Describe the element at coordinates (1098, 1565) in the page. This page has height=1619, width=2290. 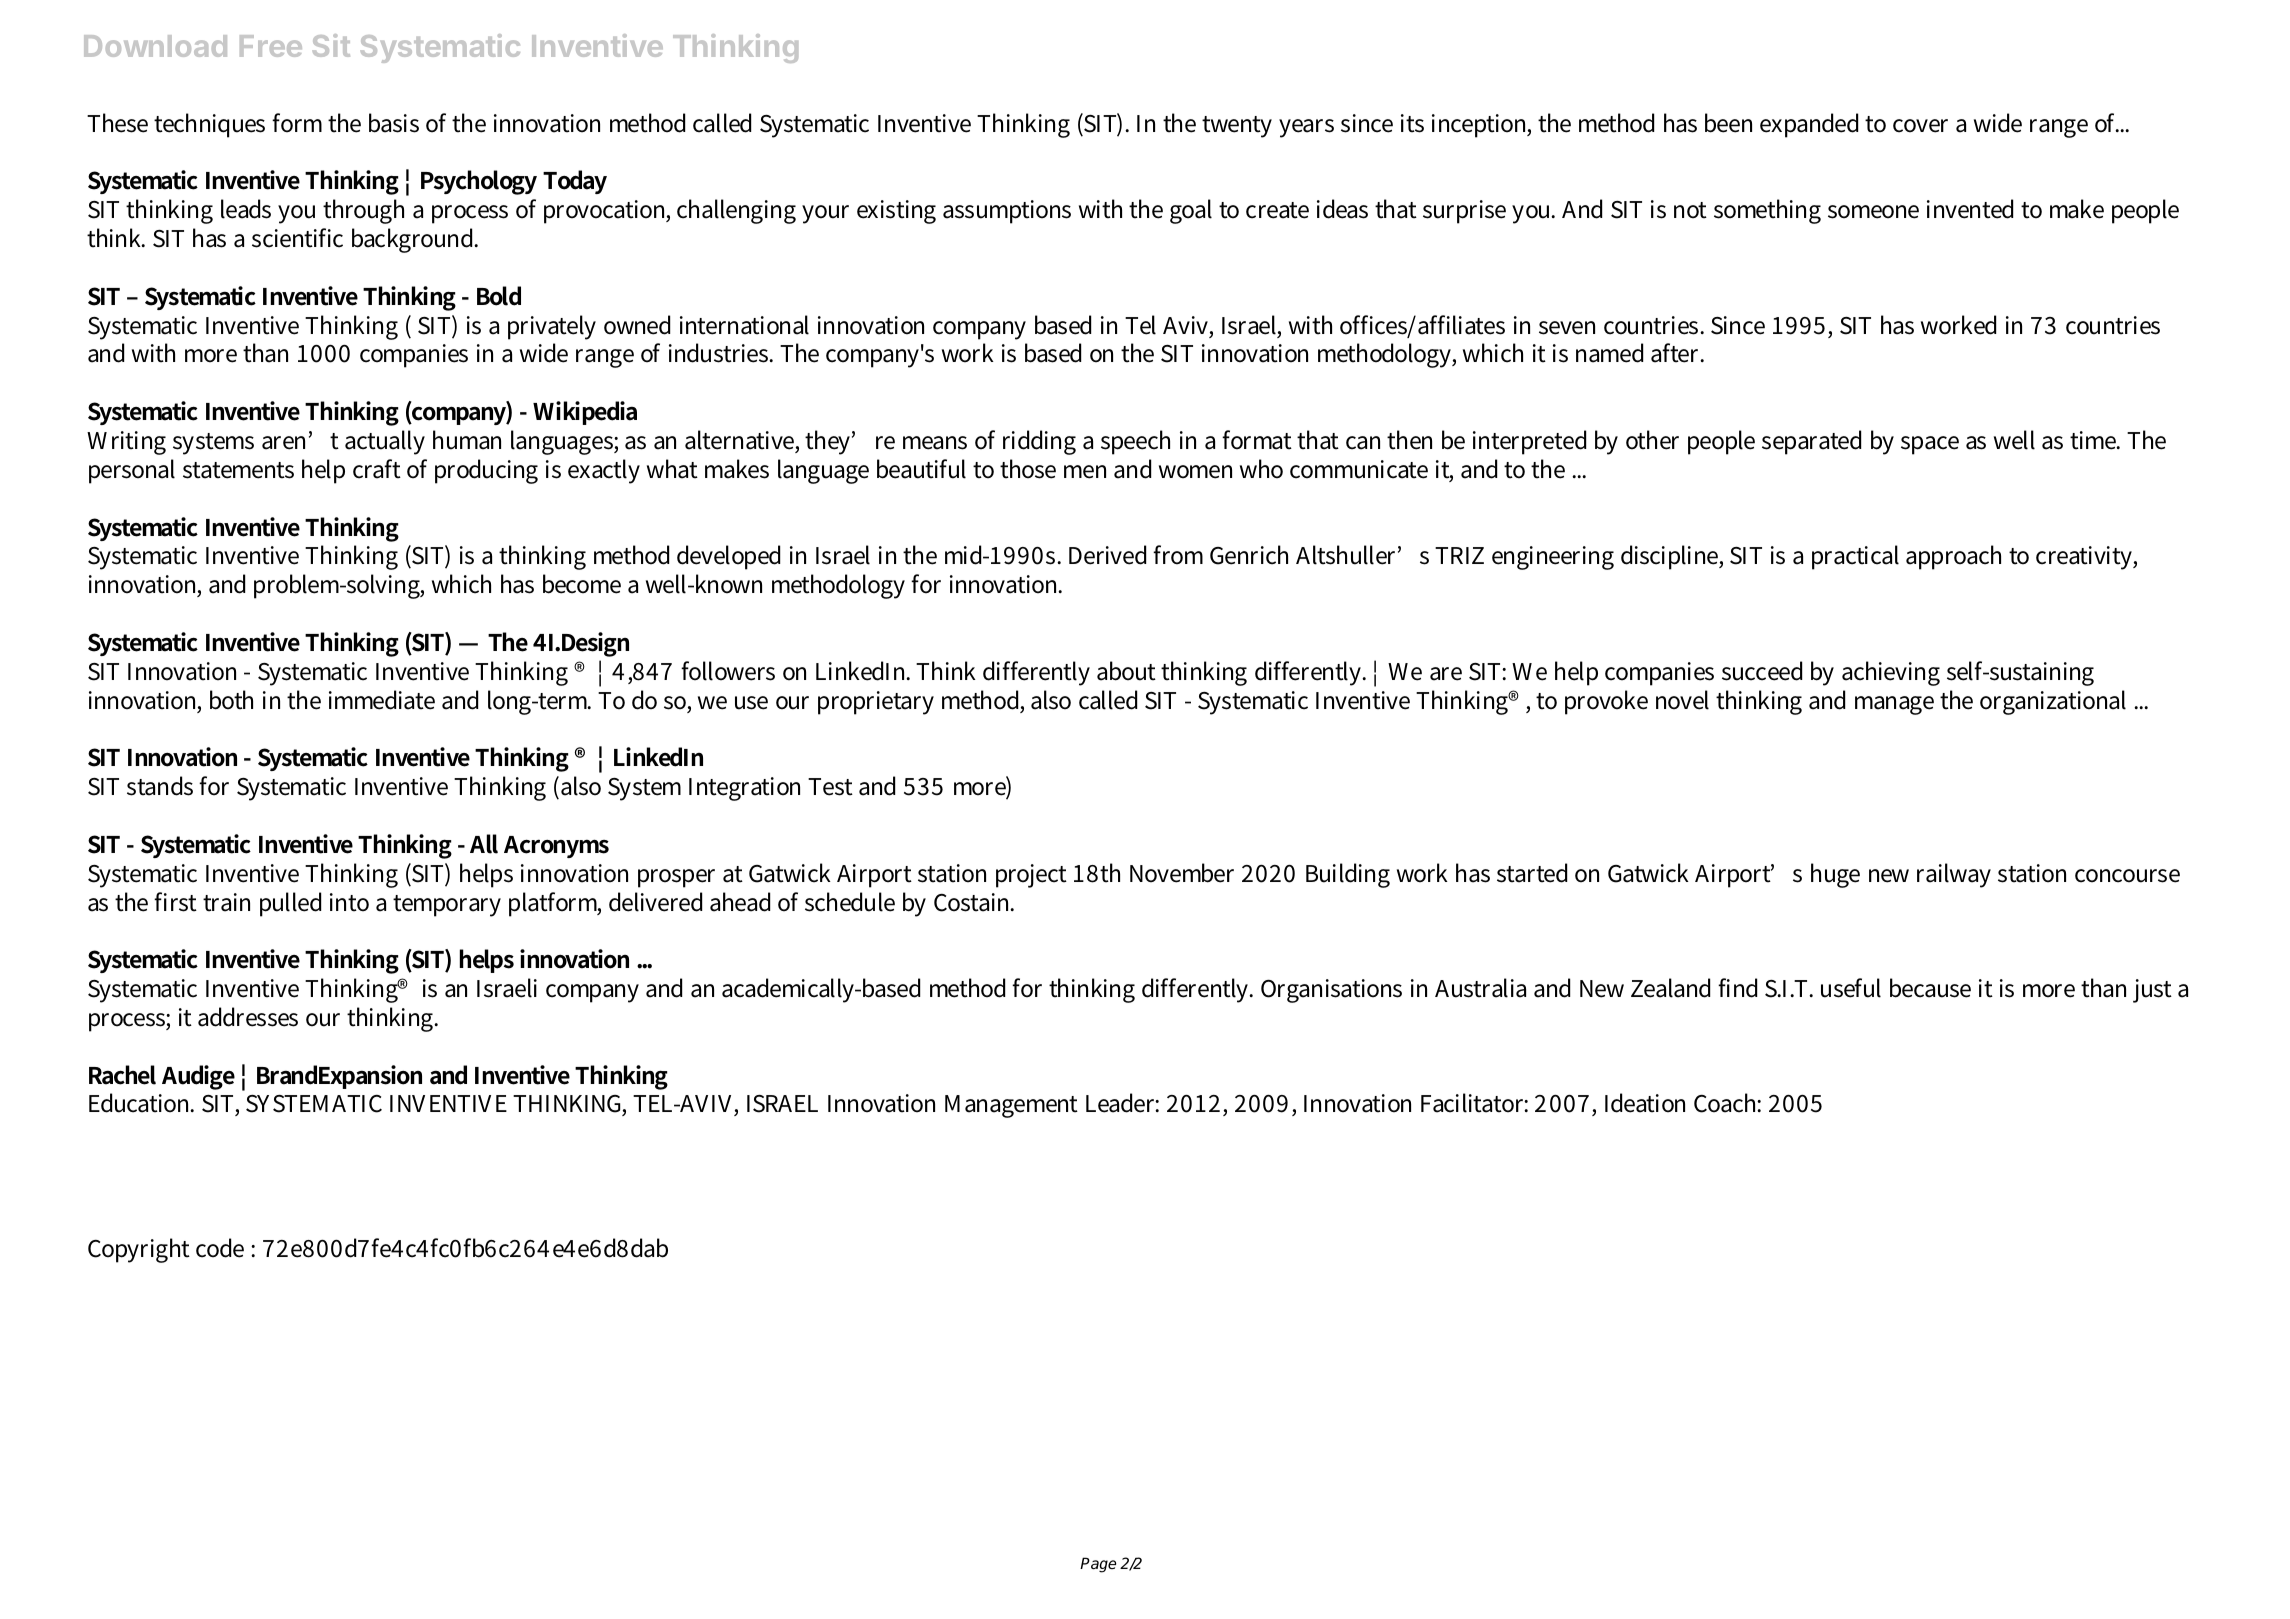
I see `Page` at that location.
